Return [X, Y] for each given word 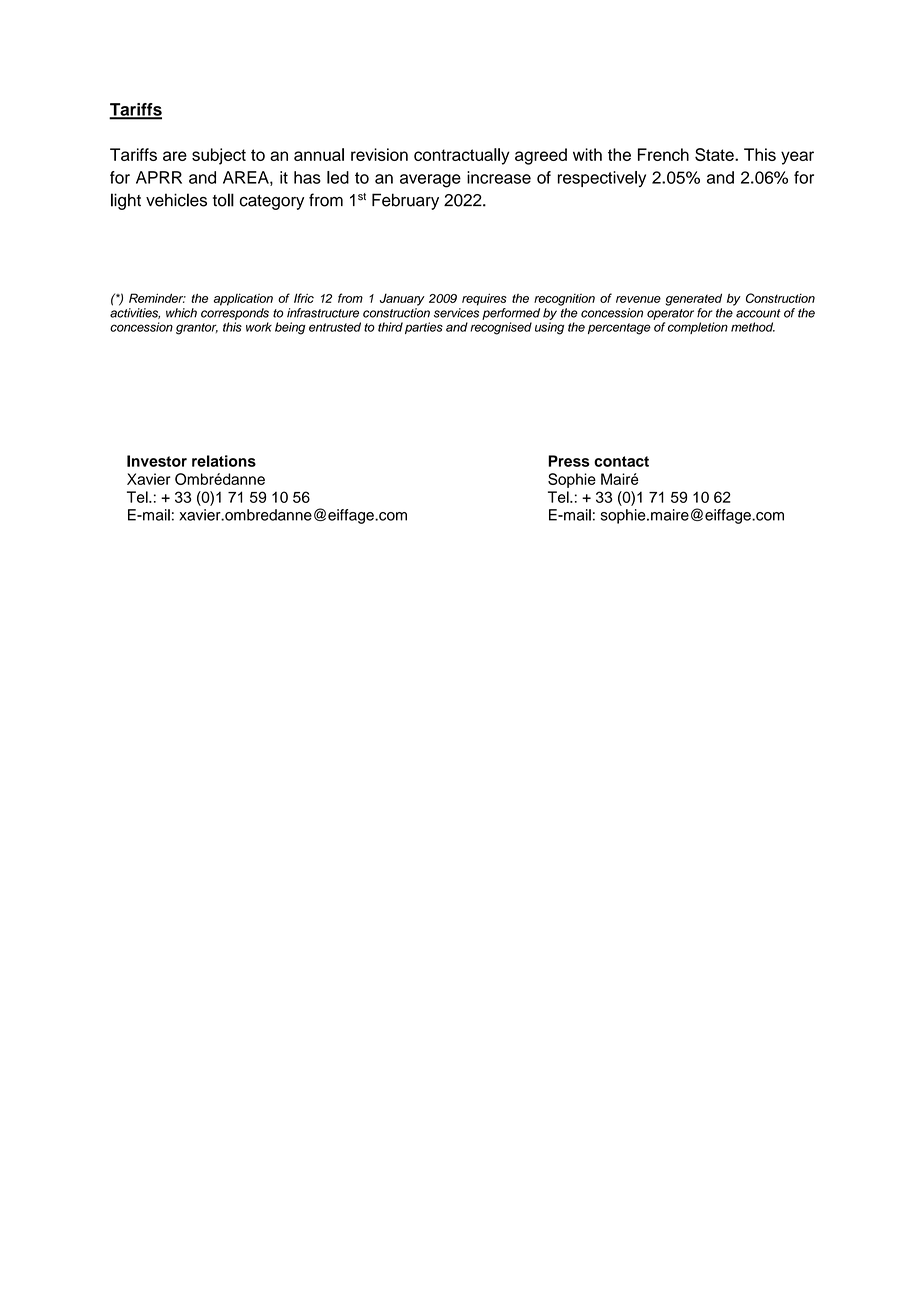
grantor [197, 329]
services [456, 313]
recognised [501, 328]
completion [698, 328]
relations [224, 461]
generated [693, 299]
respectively [602, 179]
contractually [462, 156]
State [715, 154]
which [181, 313]
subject [219, 156]
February [405, 201]
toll [223, 200]
